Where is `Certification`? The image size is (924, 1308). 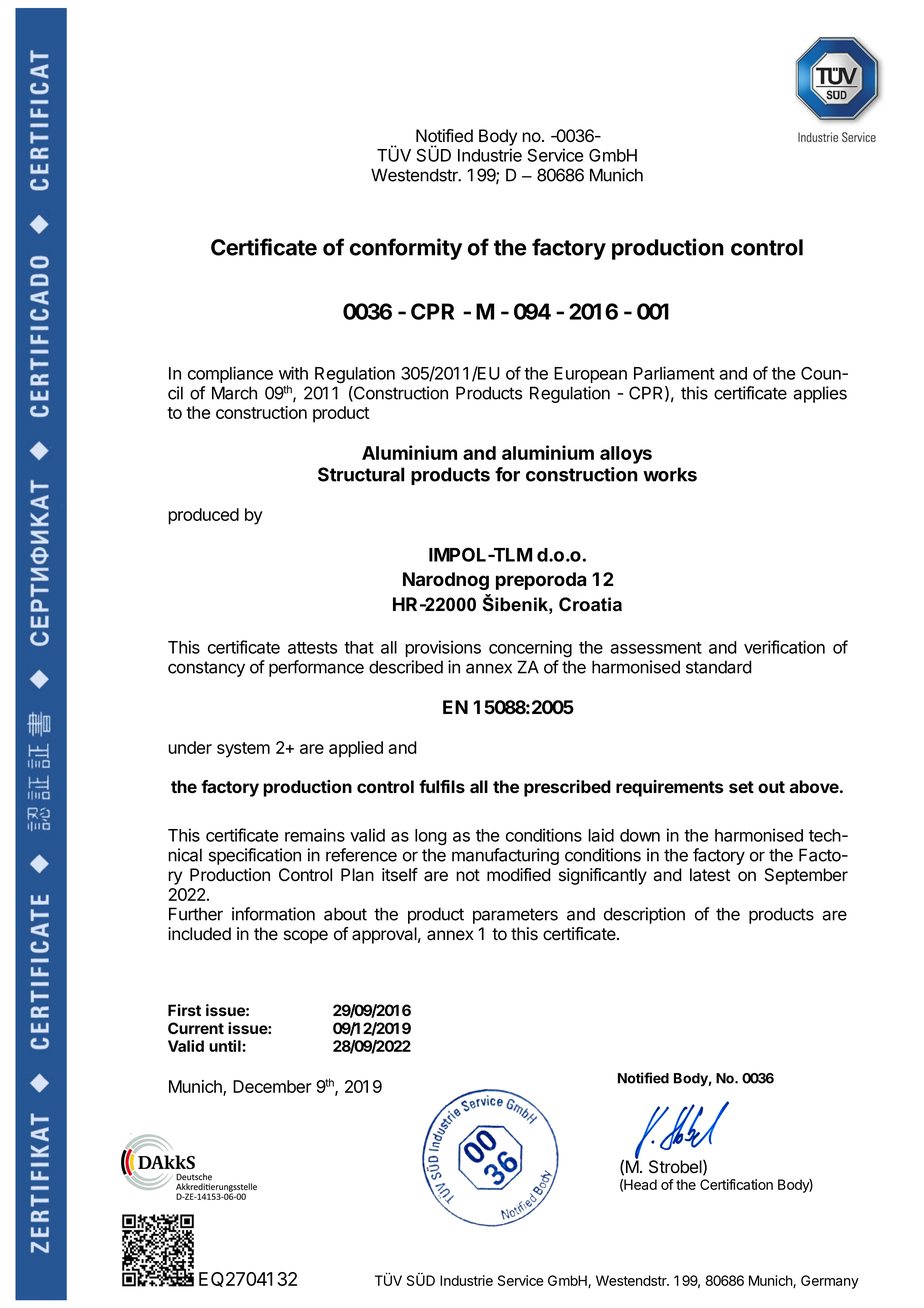 Certification is located at coordinates (736, 1184).
